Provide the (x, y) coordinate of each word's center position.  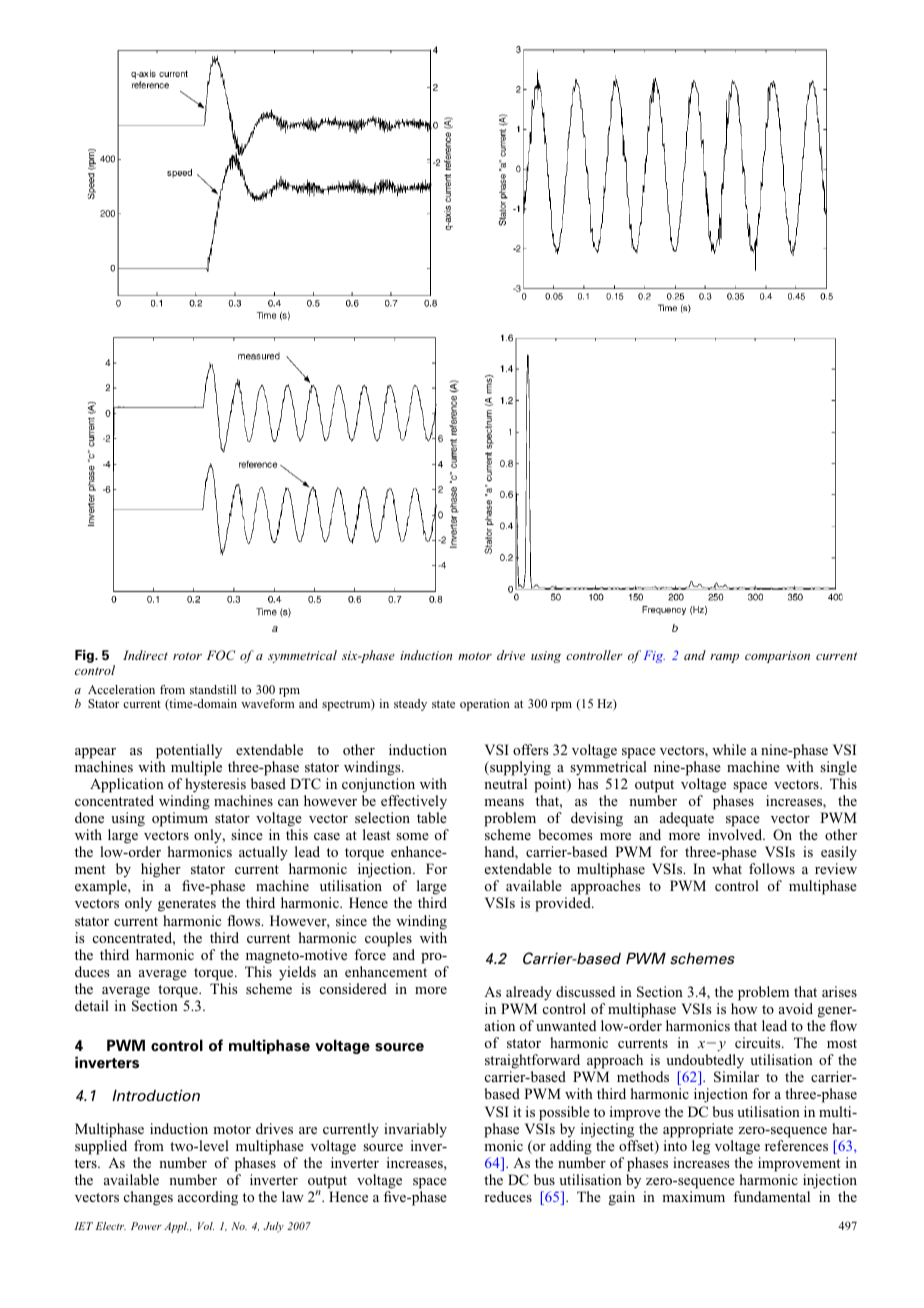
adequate (687, 819)
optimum (180, 819)
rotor (187, 656)
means (504, 802)
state (443, 704)
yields (297, 973)
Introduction (156, 1095)
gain (622, 1198)
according (208, 1198)
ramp (724, 658)
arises (839, 991)
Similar (736, 1076)
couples (388, 939)
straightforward (534, 1063)
